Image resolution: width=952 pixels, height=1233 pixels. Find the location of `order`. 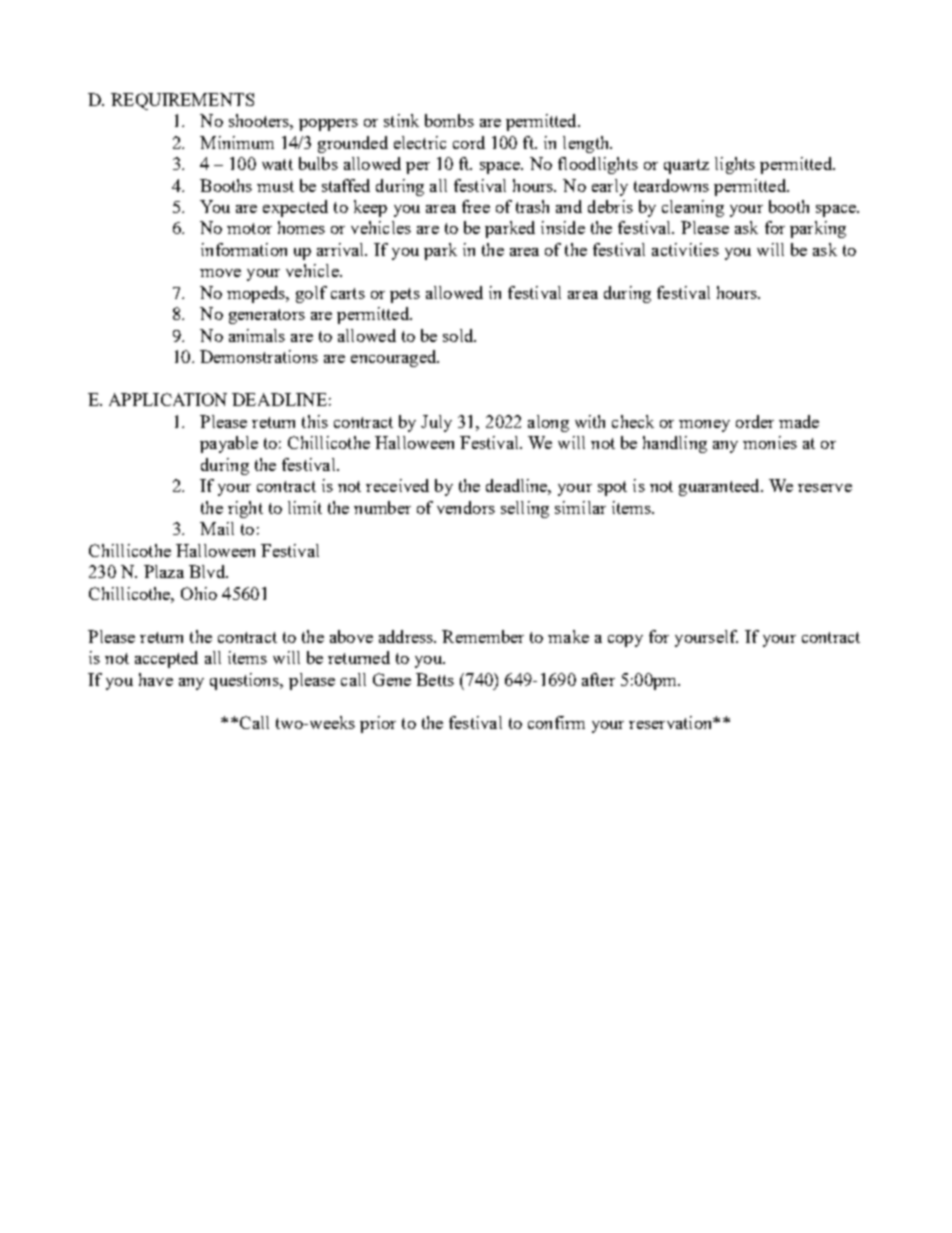

order is located at coordinates (755, 421).
